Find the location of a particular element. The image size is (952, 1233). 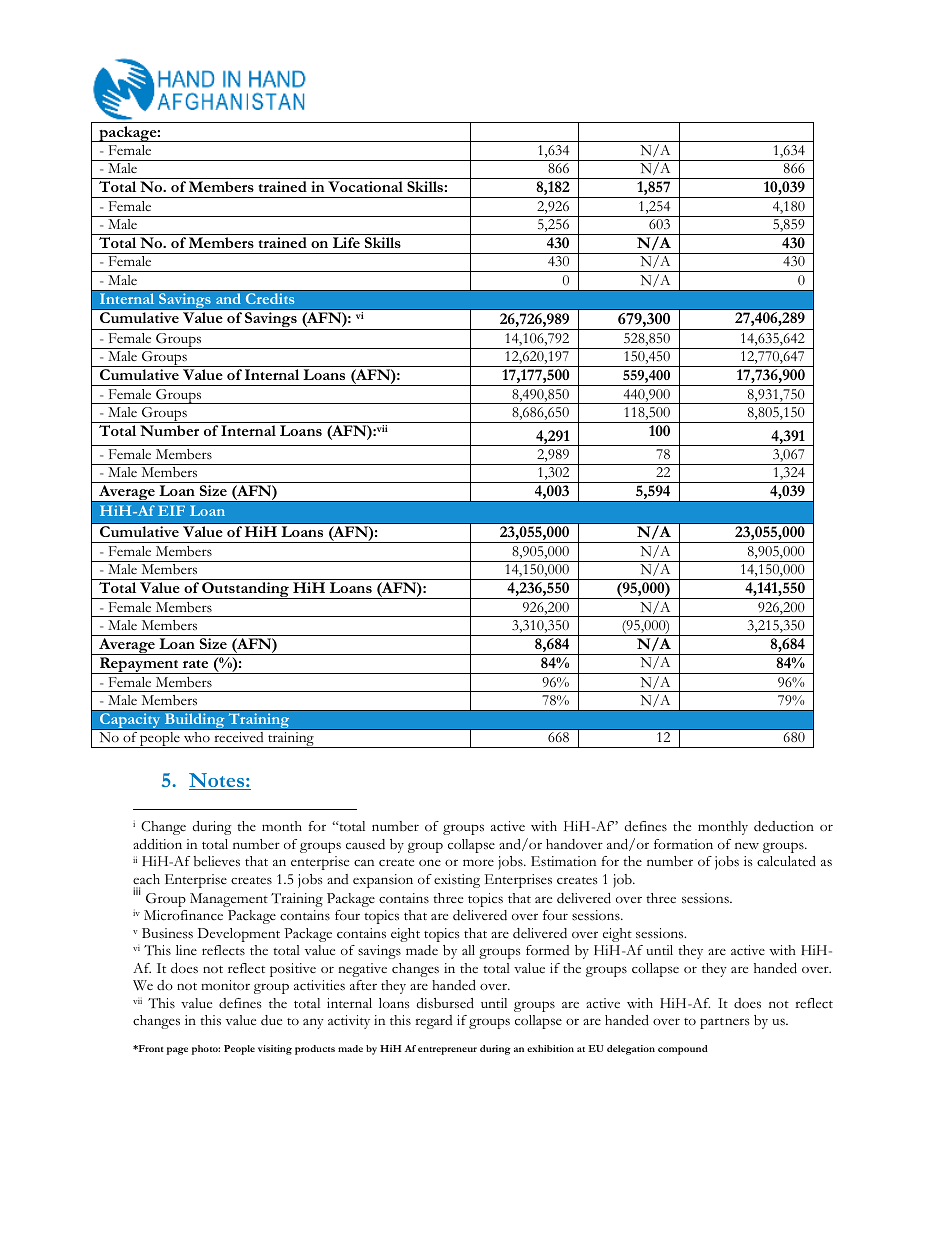

formation is located at coordinates (683, 844).
